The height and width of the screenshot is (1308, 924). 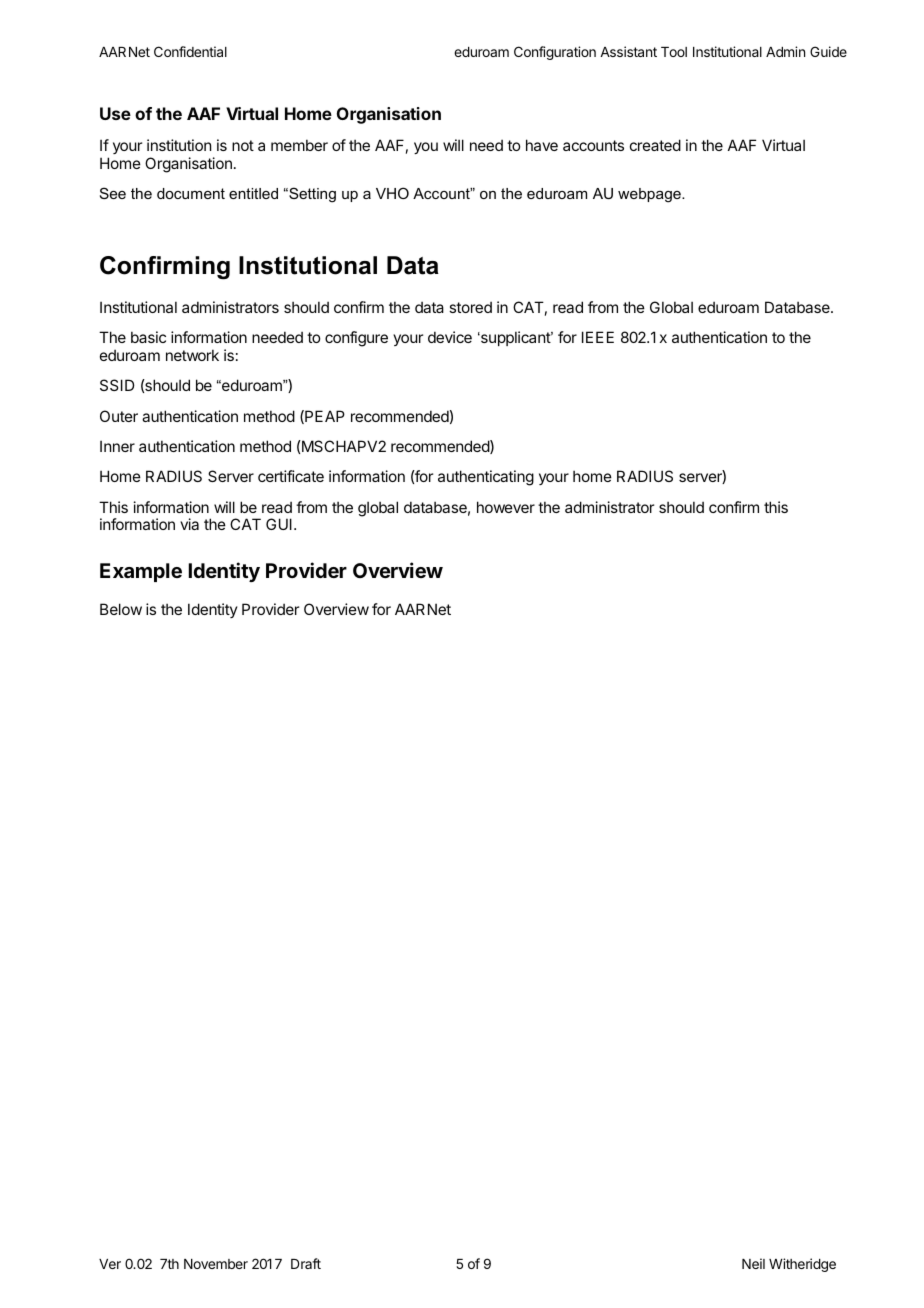 I want to click on IEEE, so click(x=598, y=337).
